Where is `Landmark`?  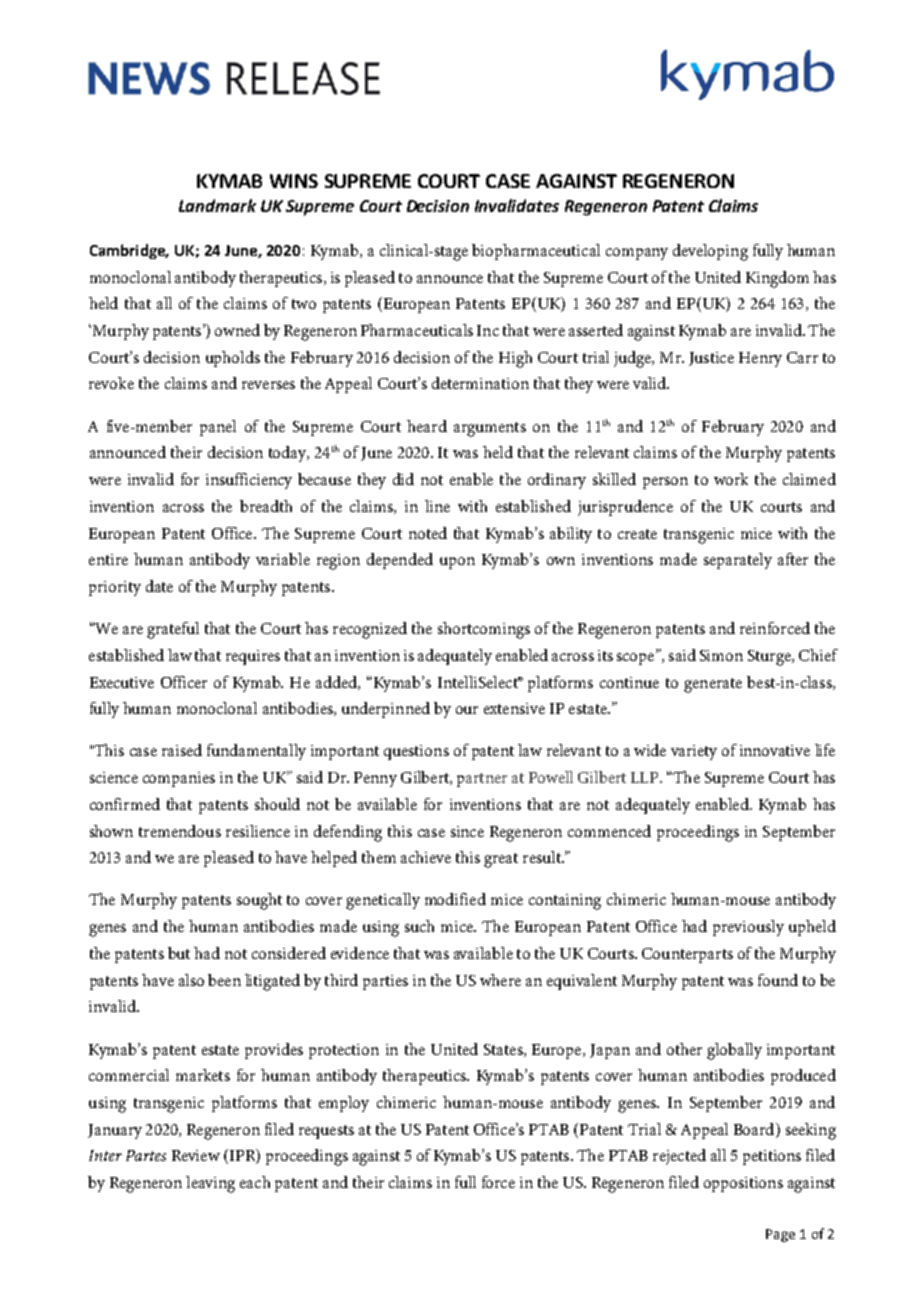
Landmark is located at coordinates (217, 205).
